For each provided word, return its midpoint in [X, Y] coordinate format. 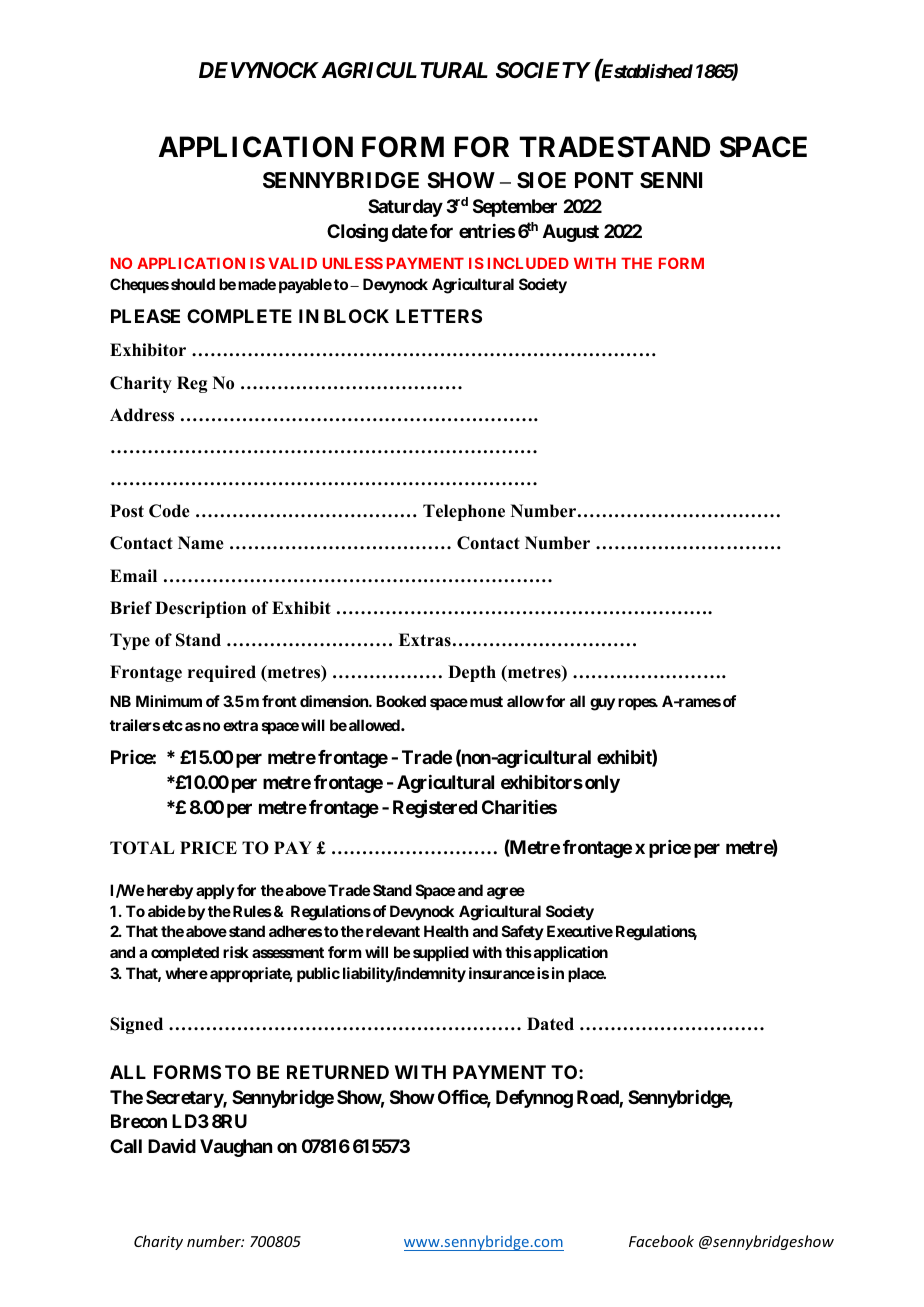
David [172, 1146]
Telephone [464, 512]
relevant [393, 931]
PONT [604, 180]
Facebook [661, 1241]
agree [506, 893]
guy [602, 704]
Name [201, 543]
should [193, 284]
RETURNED [338, 1072]
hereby [170, 892]
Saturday [405, 208]
